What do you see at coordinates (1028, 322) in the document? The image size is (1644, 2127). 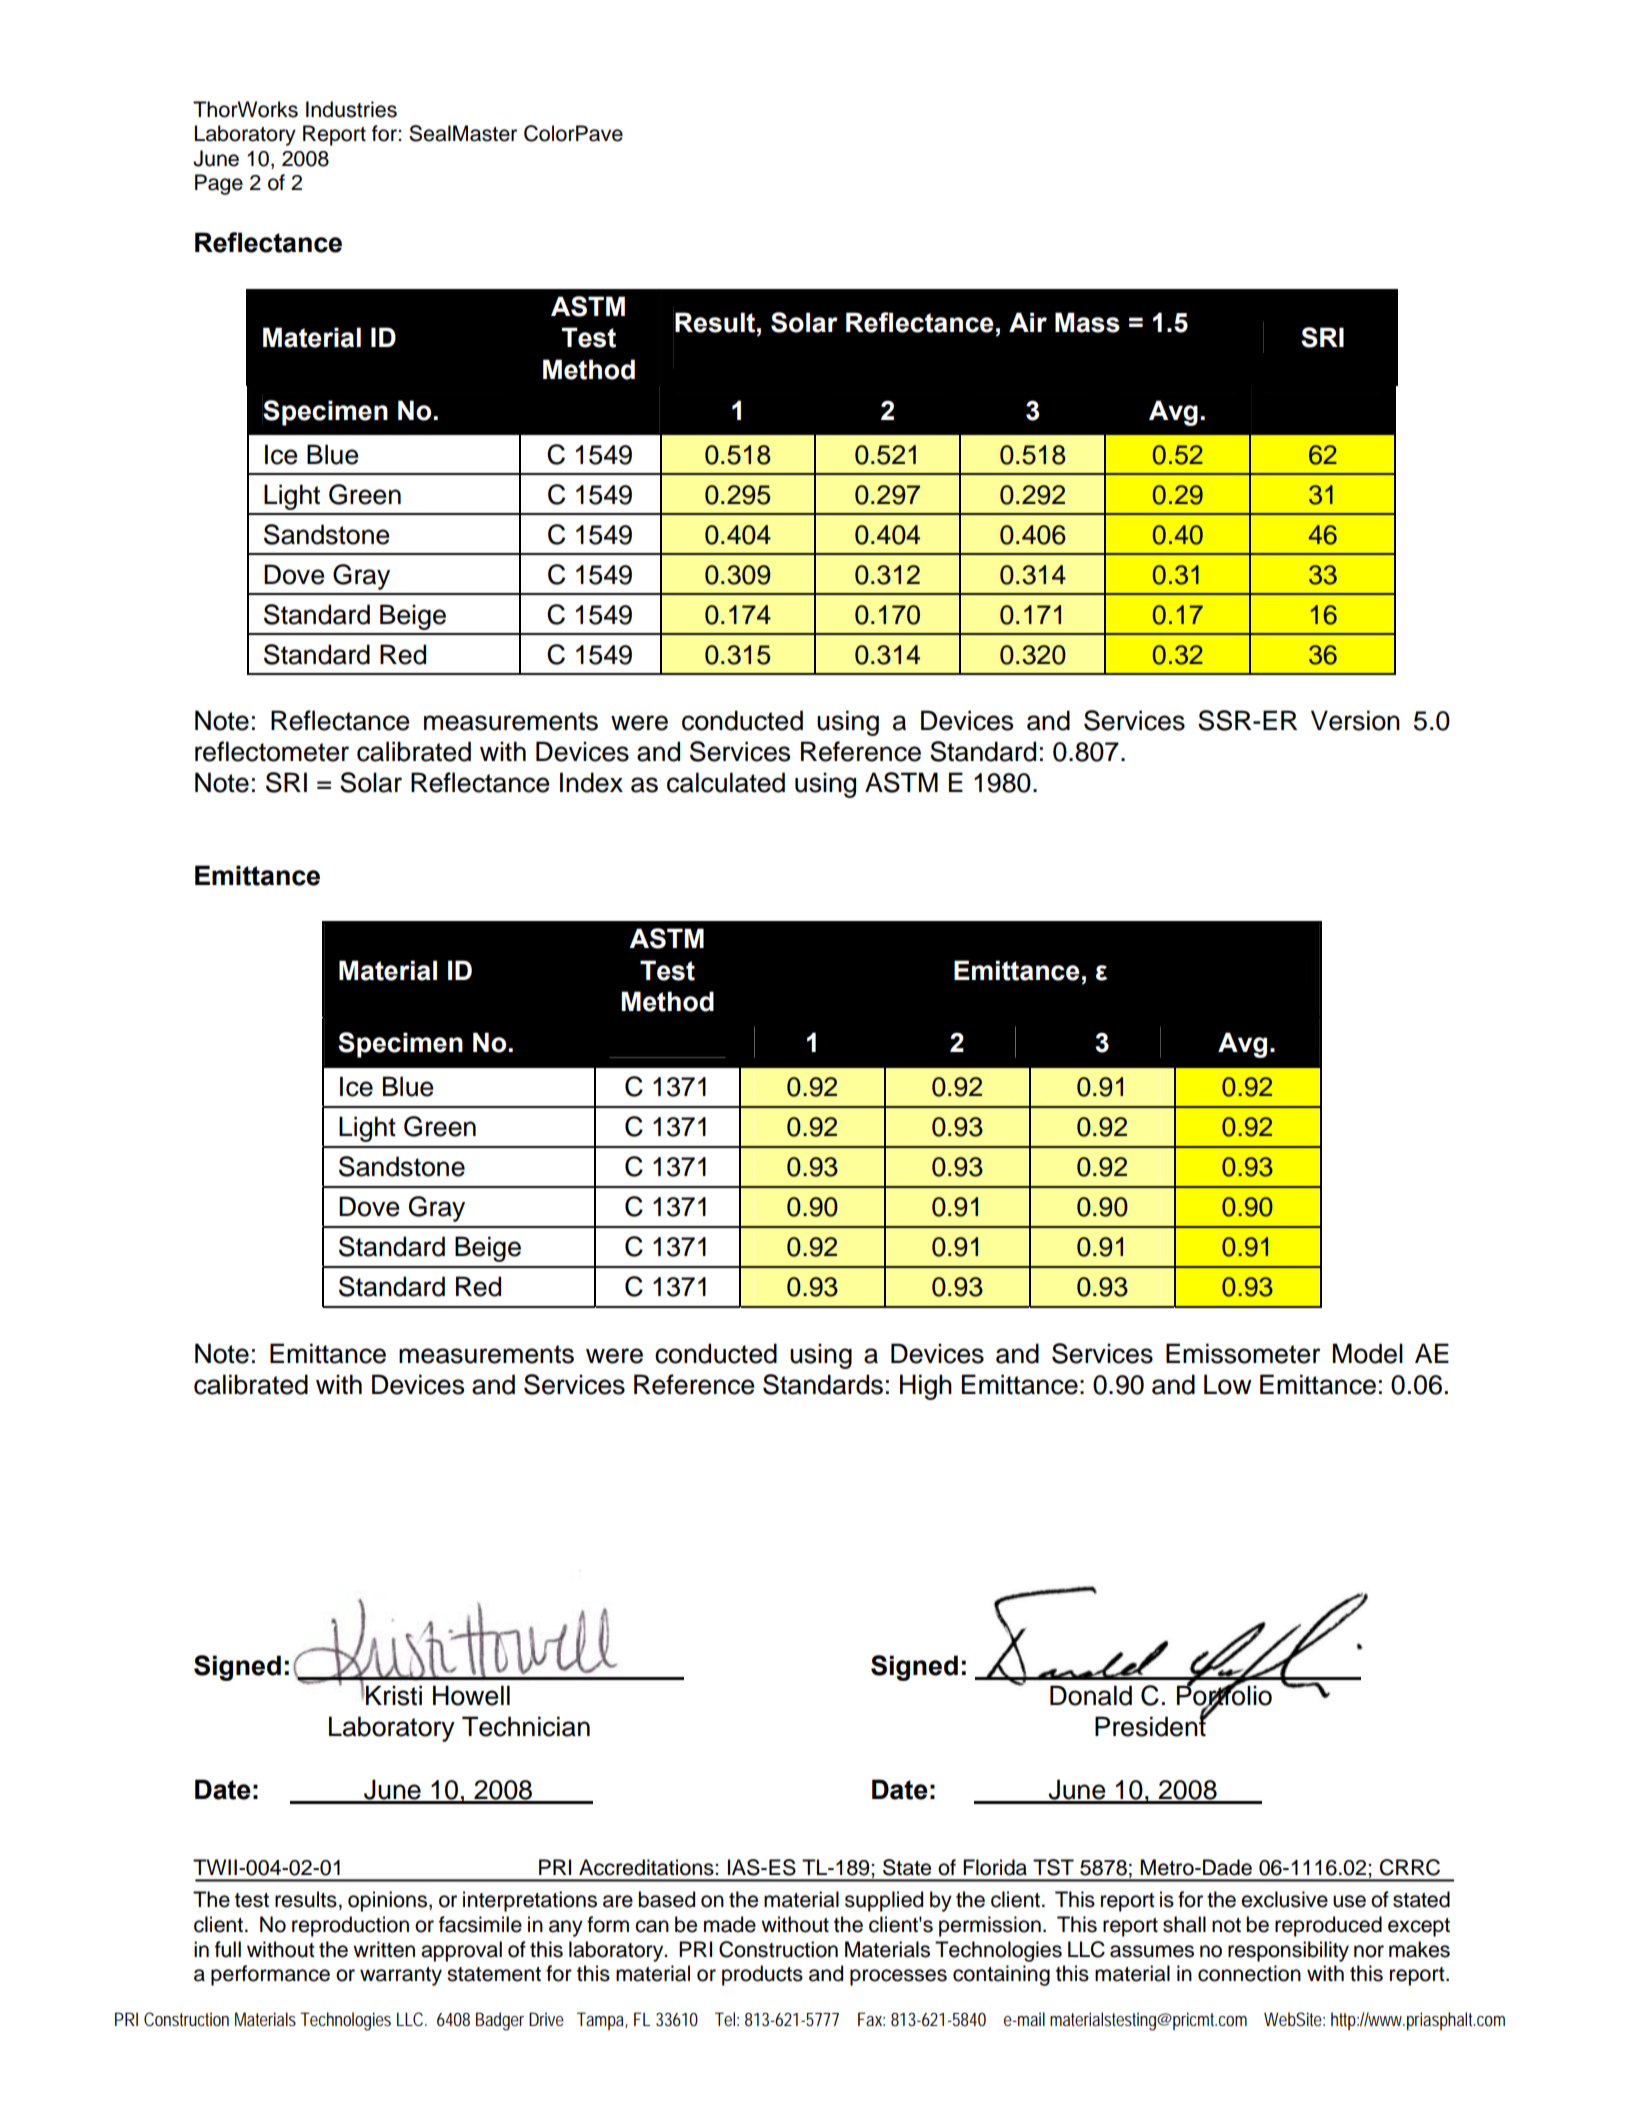 I see `Air` at bounding box center [1028, 322].
